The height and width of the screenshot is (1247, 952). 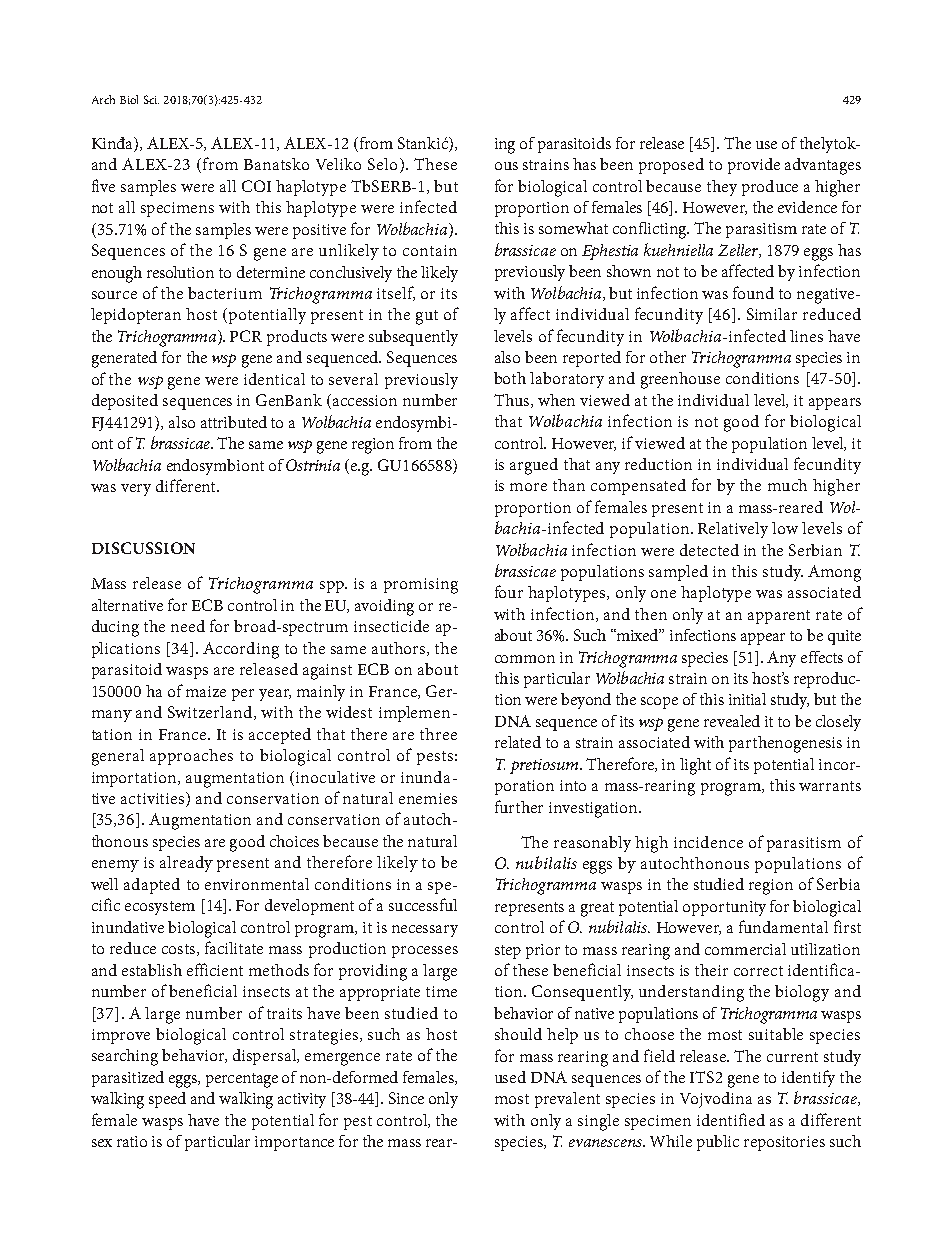 I want to click on identified, so click(x=731, y=1119).
